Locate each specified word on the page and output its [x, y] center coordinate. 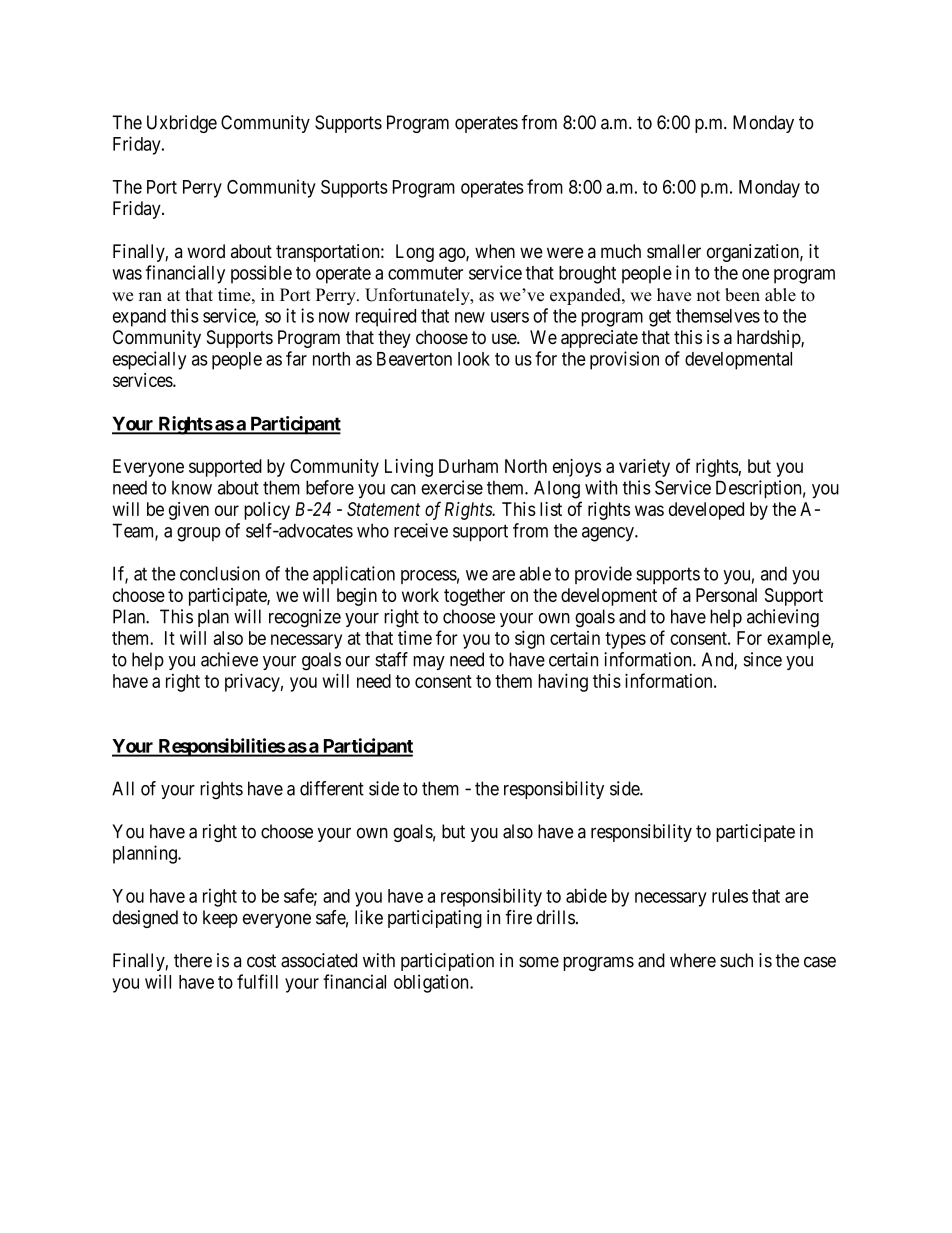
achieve [229, 659]
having [563, 682]
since [763, 659]
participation [447, 962]
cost [261, 961]
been [742, 295]
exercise [452, 487]
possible [261, 274]
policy [267, 511]
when [495, 251]
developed [706, 511]
